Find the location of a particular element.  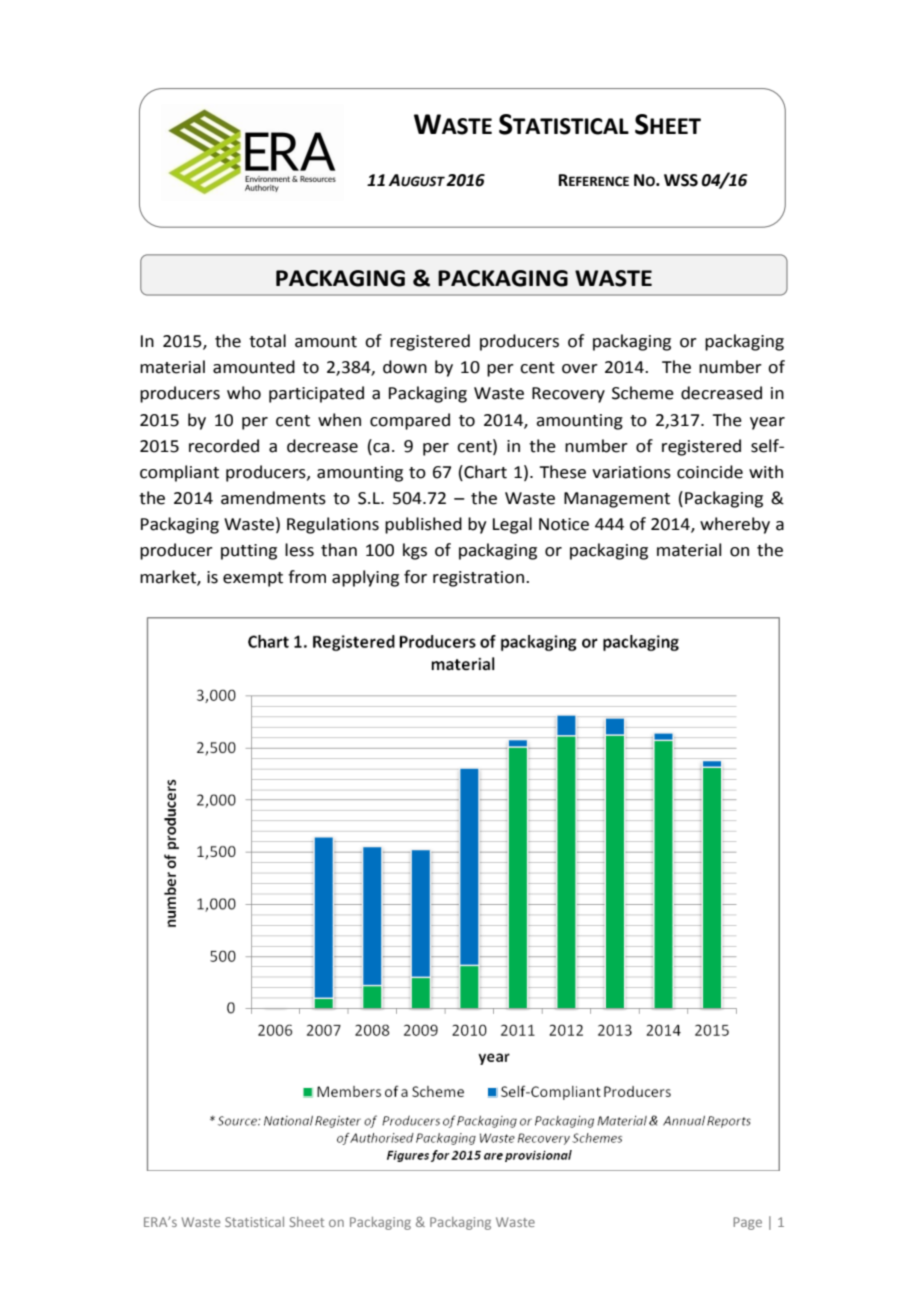

applying is located at coordinates (365, 578).
